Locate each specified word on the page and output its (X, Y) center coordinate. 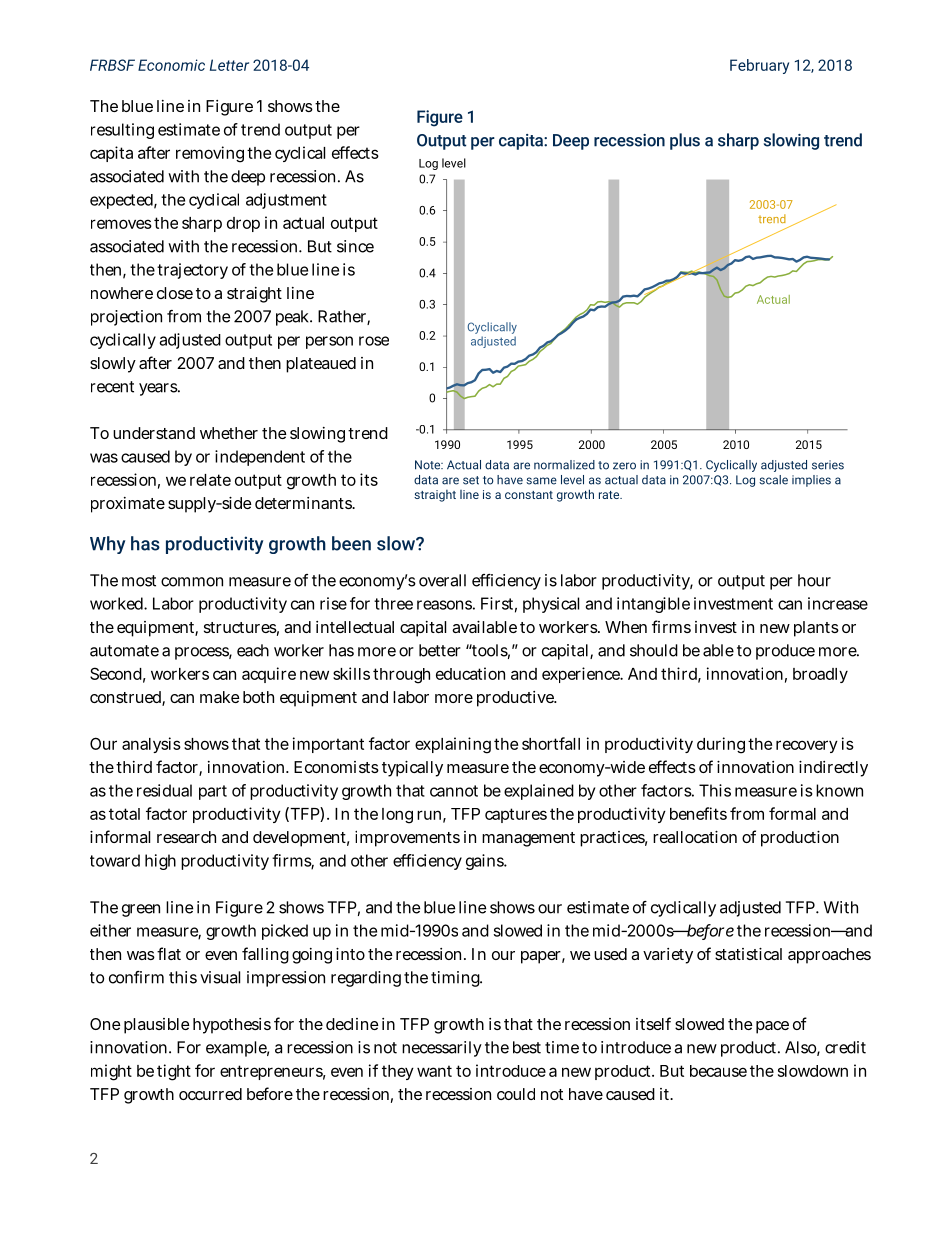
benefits (698, 813)
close (175, 293)
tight (174, 1072)
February (759, 66)
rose (374, 341)
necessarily (442, 1049)
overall (442, 580)
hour (814, 580)
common (192, 582)
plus (685, 141)
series (828, 465)
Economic (171, 65)
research (186, 837)
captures (516, 815)
